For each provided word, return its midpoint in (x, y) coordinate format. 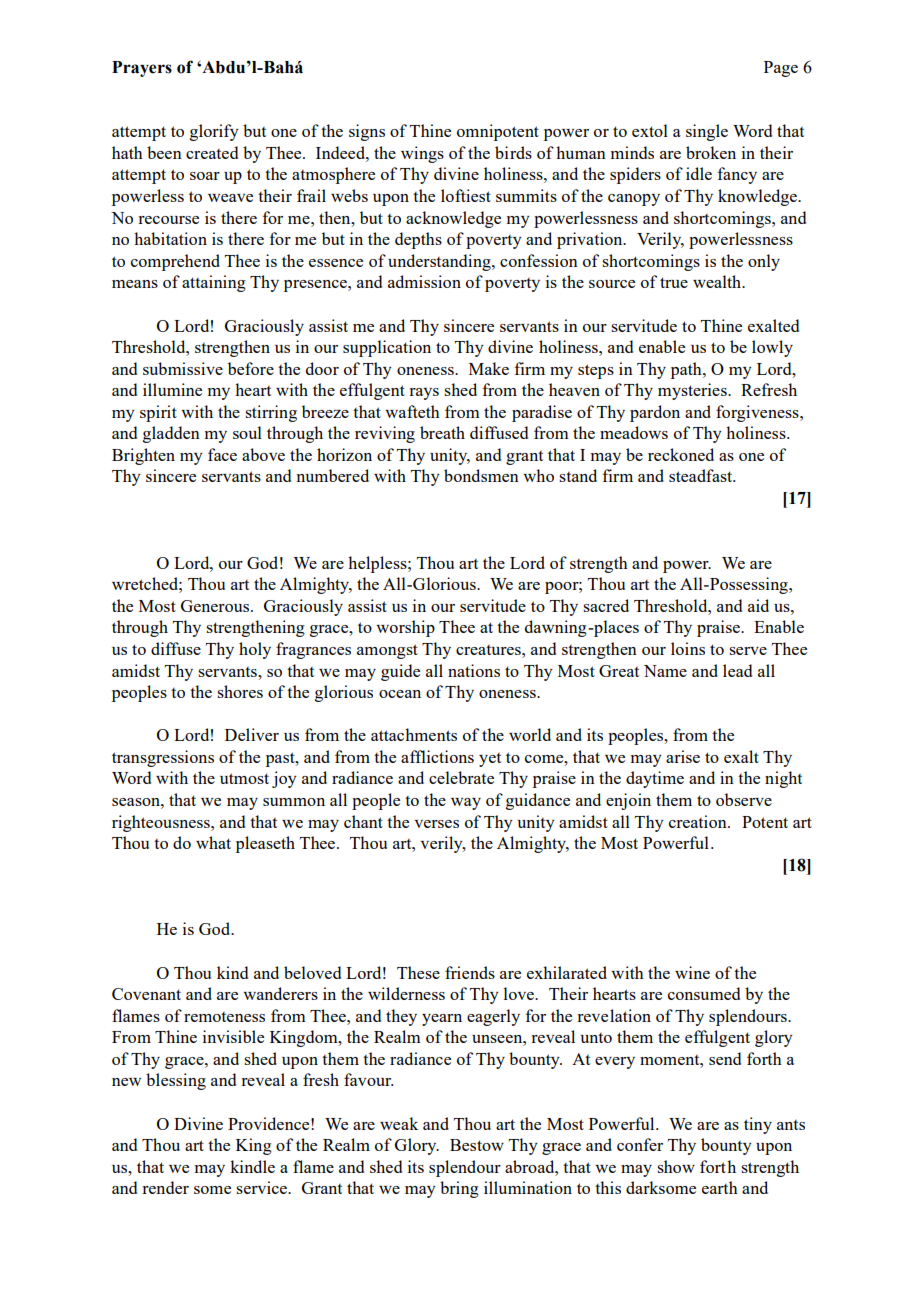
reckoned (681, 454)
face (222, 454)
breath (442, 432)
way (466, 804)
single (707, 132)
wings (422, 154)
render (165, 1187)
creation (699, 821)
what (213, 842)
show (676, 1166)
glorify (214, 132)
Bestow (477, 1145)
